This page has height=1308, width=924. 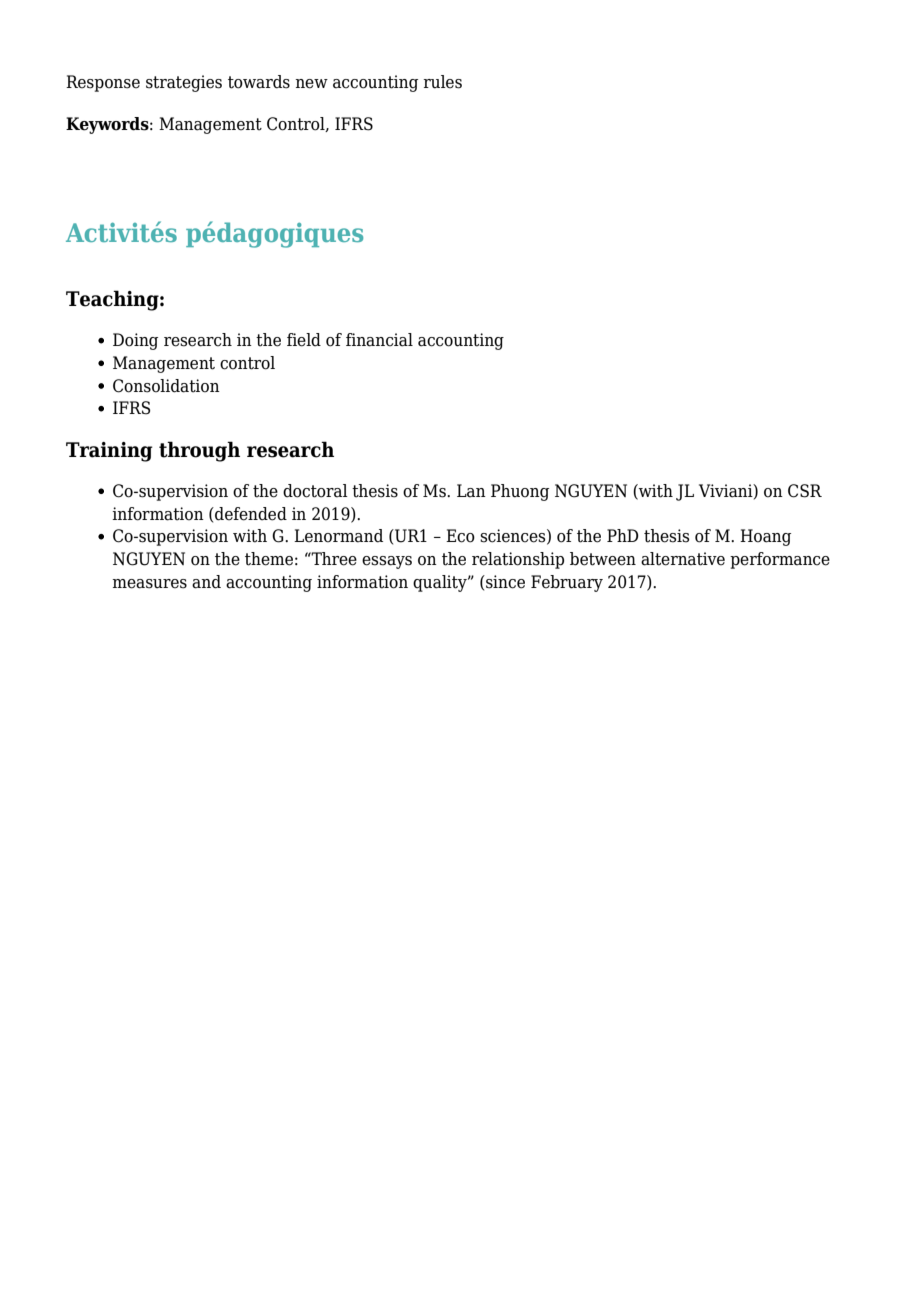 What do you see at coordinates (166, 386) in the page?
I see `Consolidation` at bounding box center [166, 386].
